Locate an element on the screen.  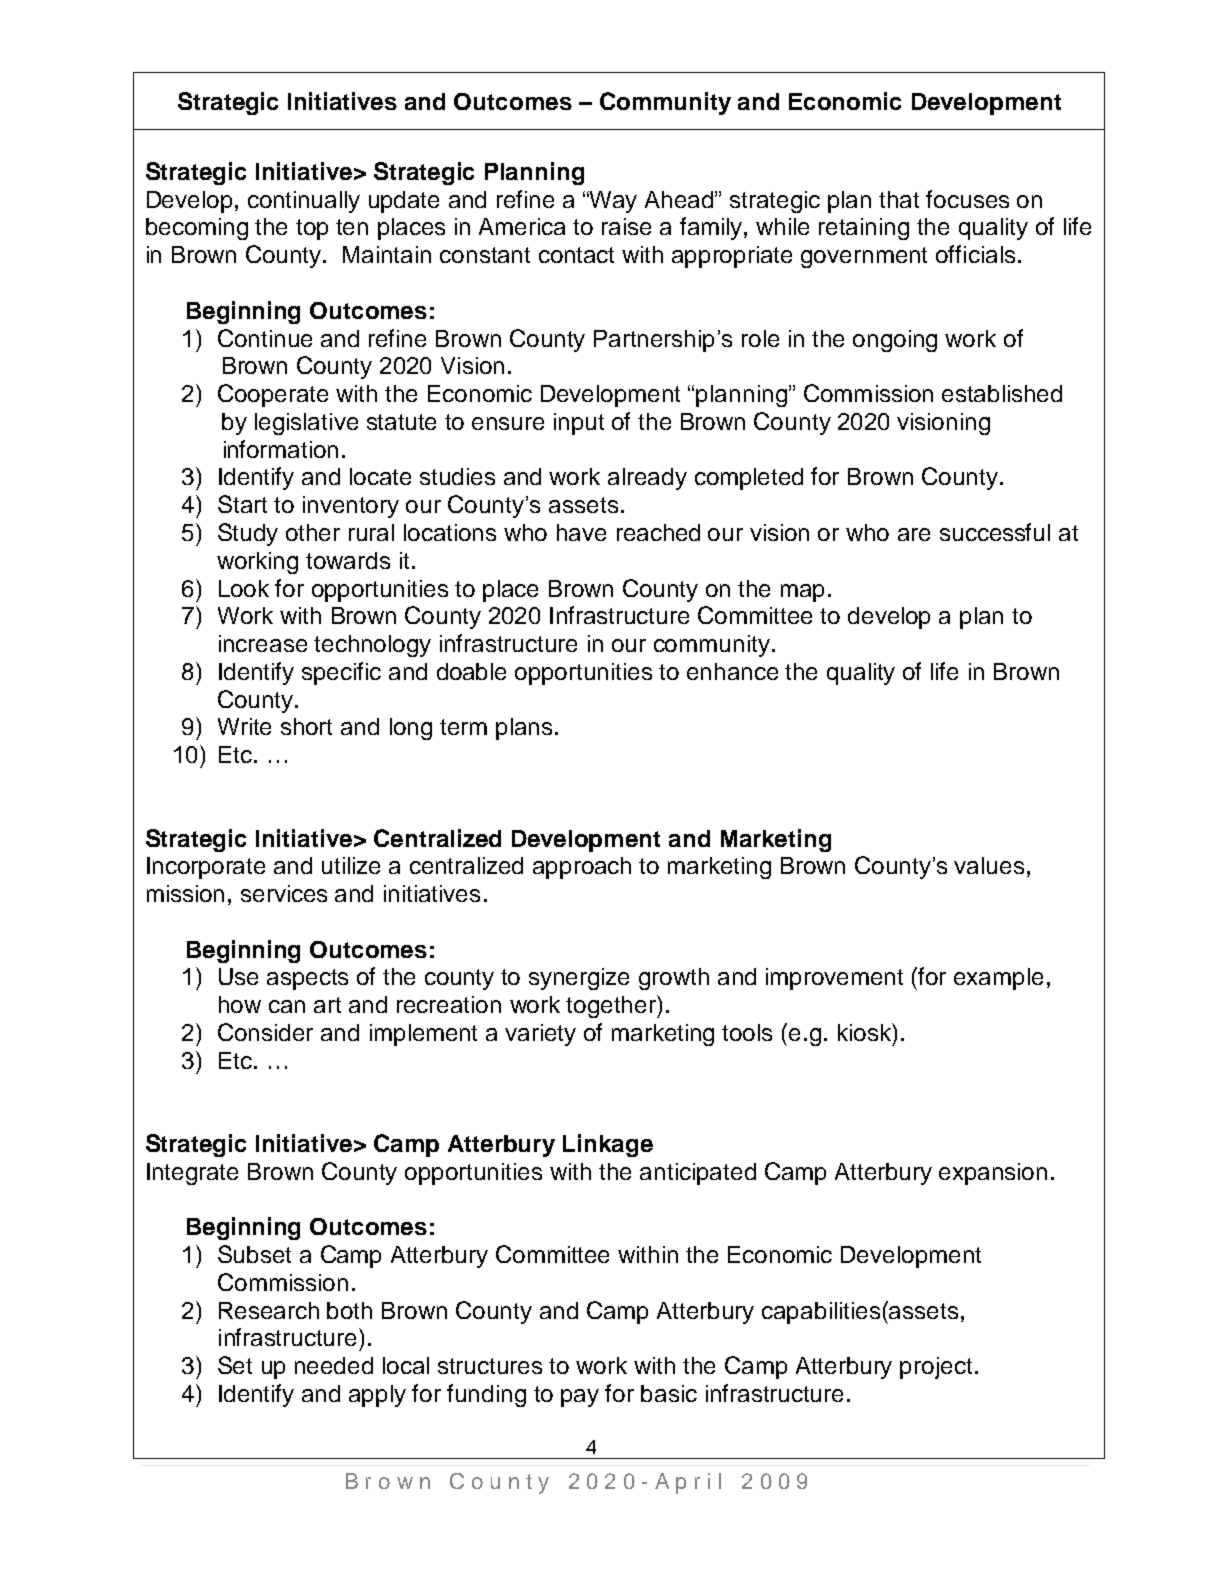
raise is located at coordinates (626, 226).
